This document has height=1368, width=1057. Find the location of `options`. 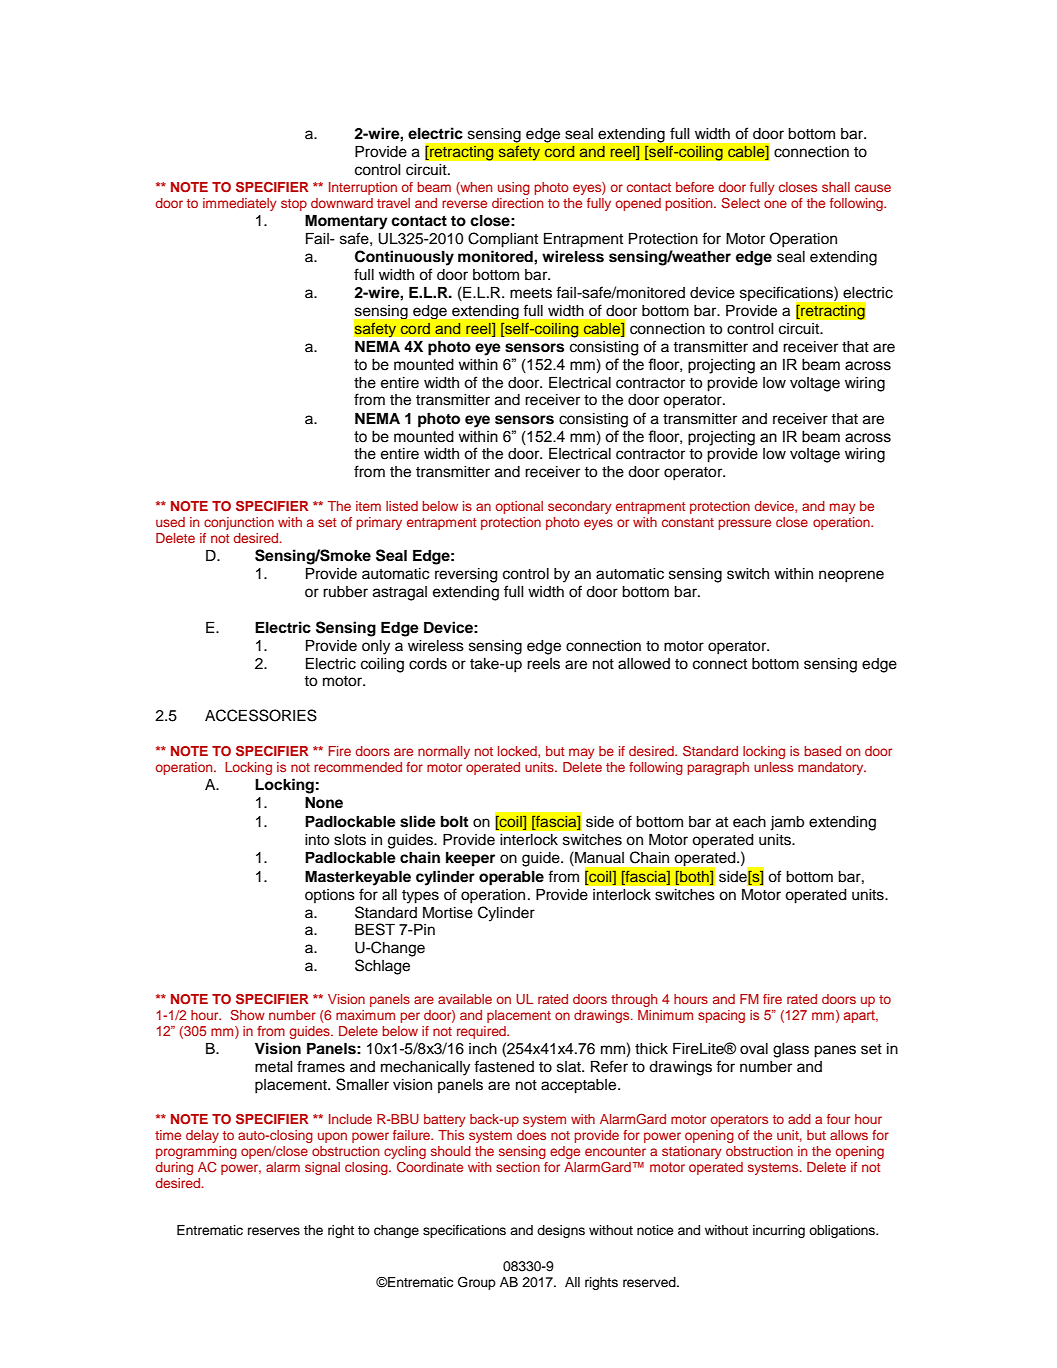

options is located at coordinates (330, 896).
